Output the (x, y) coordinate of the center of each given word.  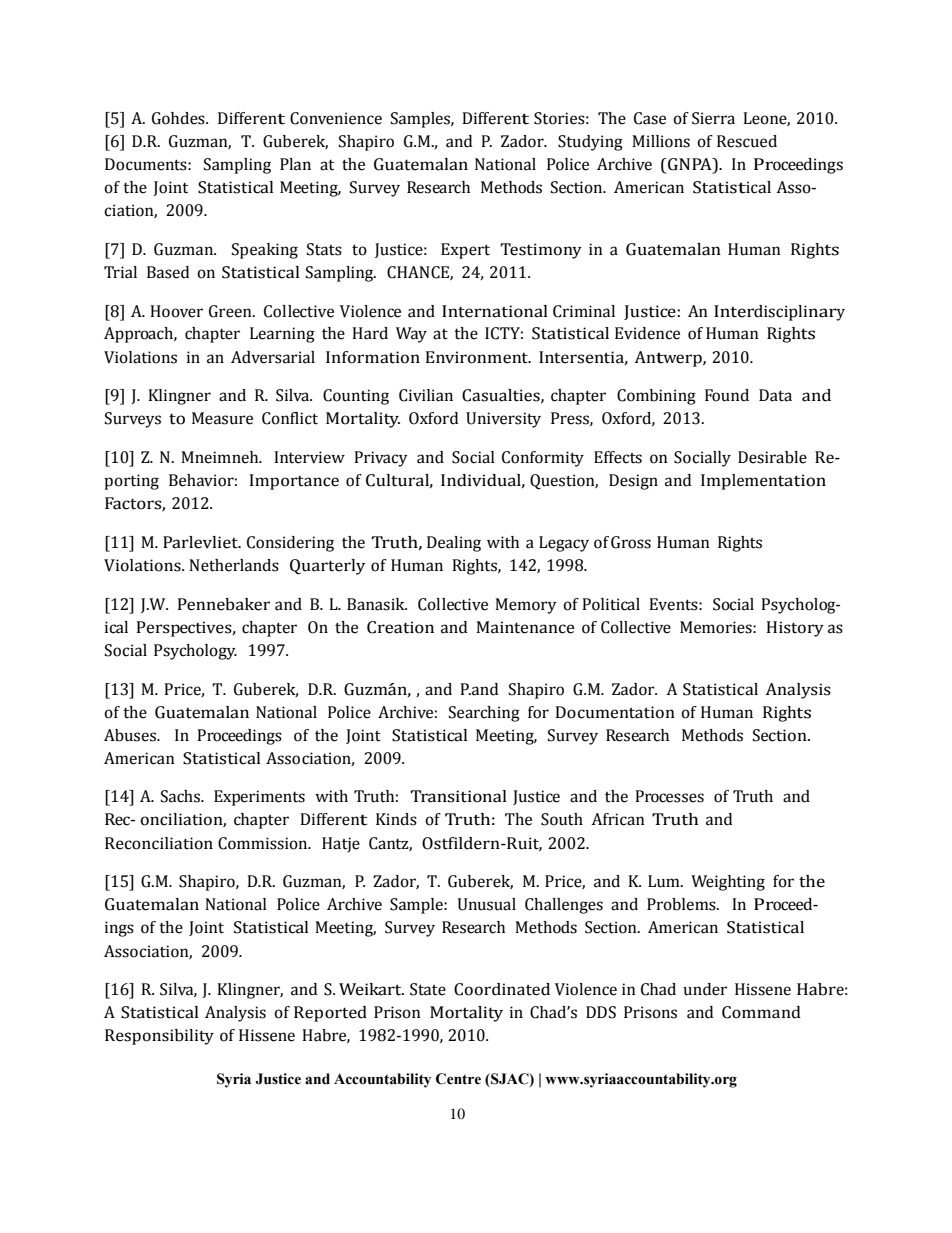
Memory (526, 606)
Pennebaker (224, 604)
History (795, 629)
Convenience (336, 118)
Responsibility (159, 1037)
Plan (295, 164)
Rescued (747, 141)
